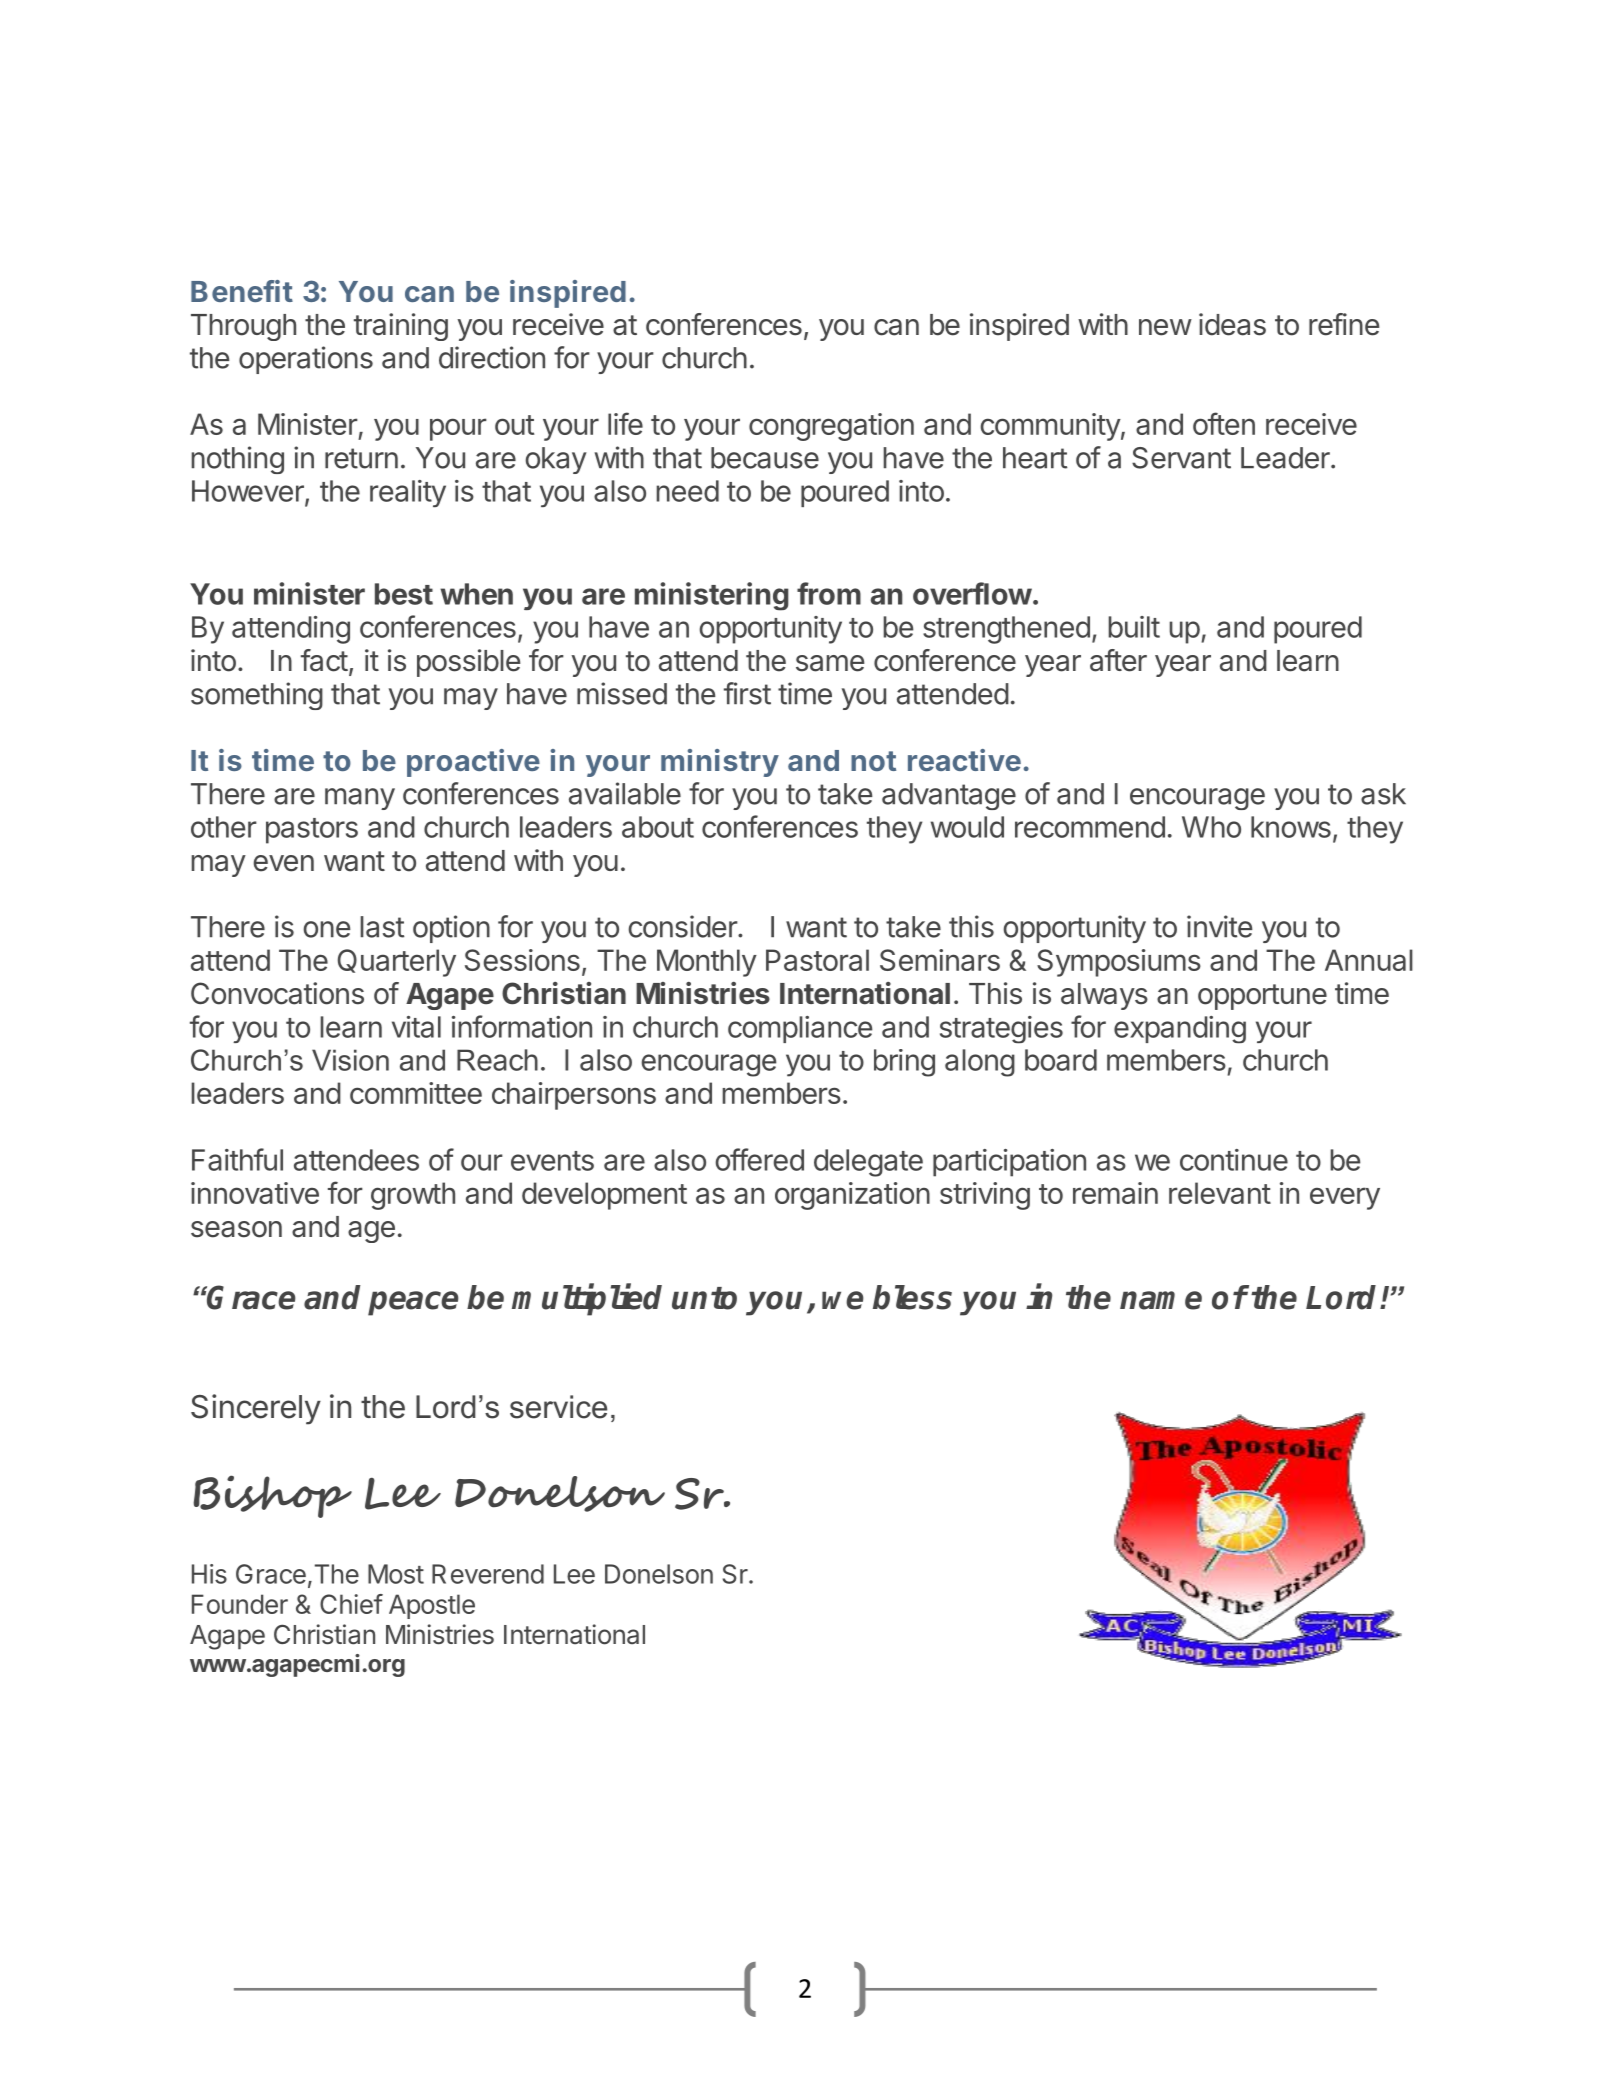 This document has width=1610, height=2084. I want to click on ideas, so click(1232, 324).
